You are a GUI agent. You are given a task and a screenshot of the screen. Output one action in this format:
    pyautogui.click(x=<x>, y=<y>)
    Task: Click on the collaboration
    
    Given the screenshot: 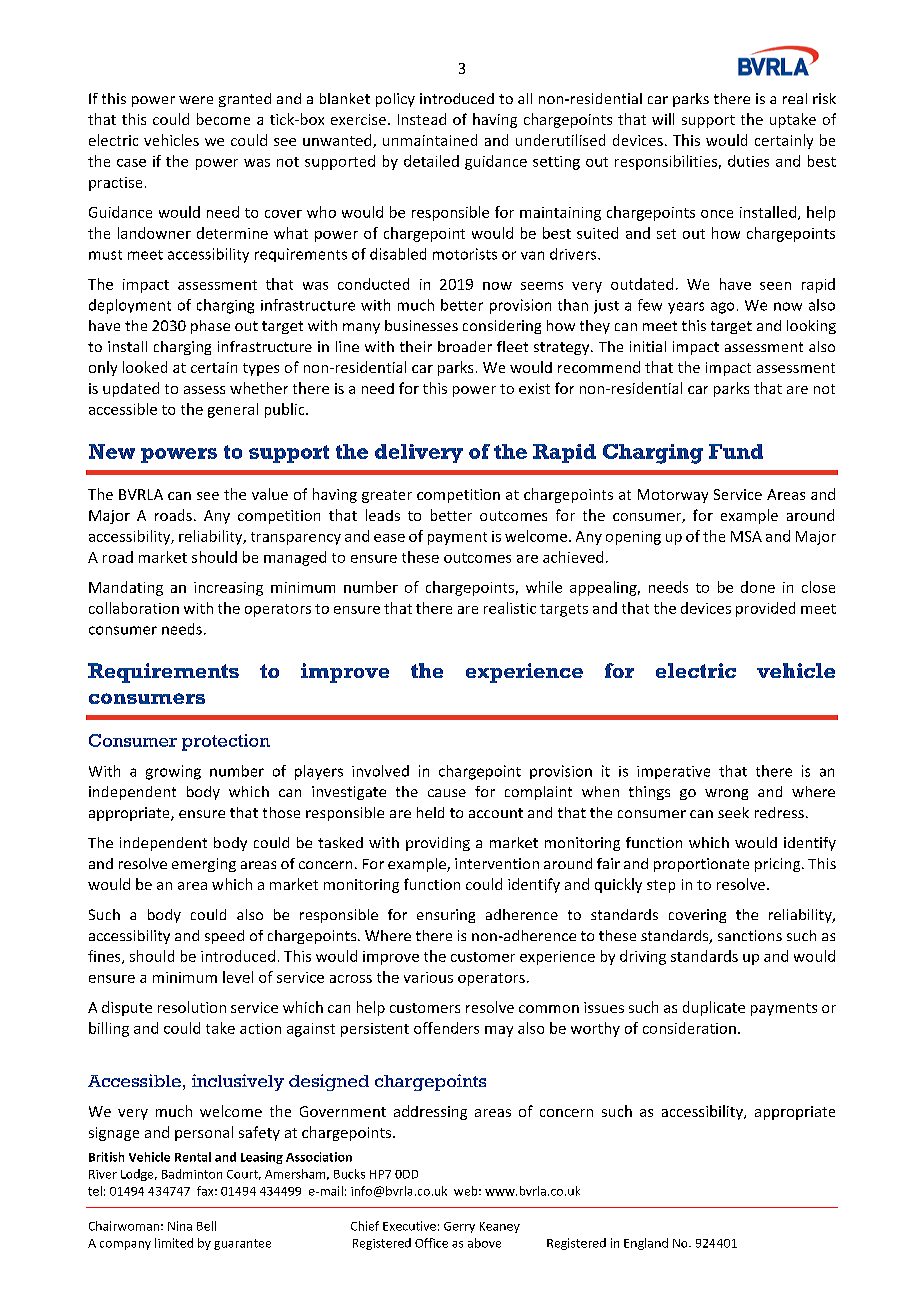 What is the action you would take?
    pyautogui.click(x=134, y=608)
